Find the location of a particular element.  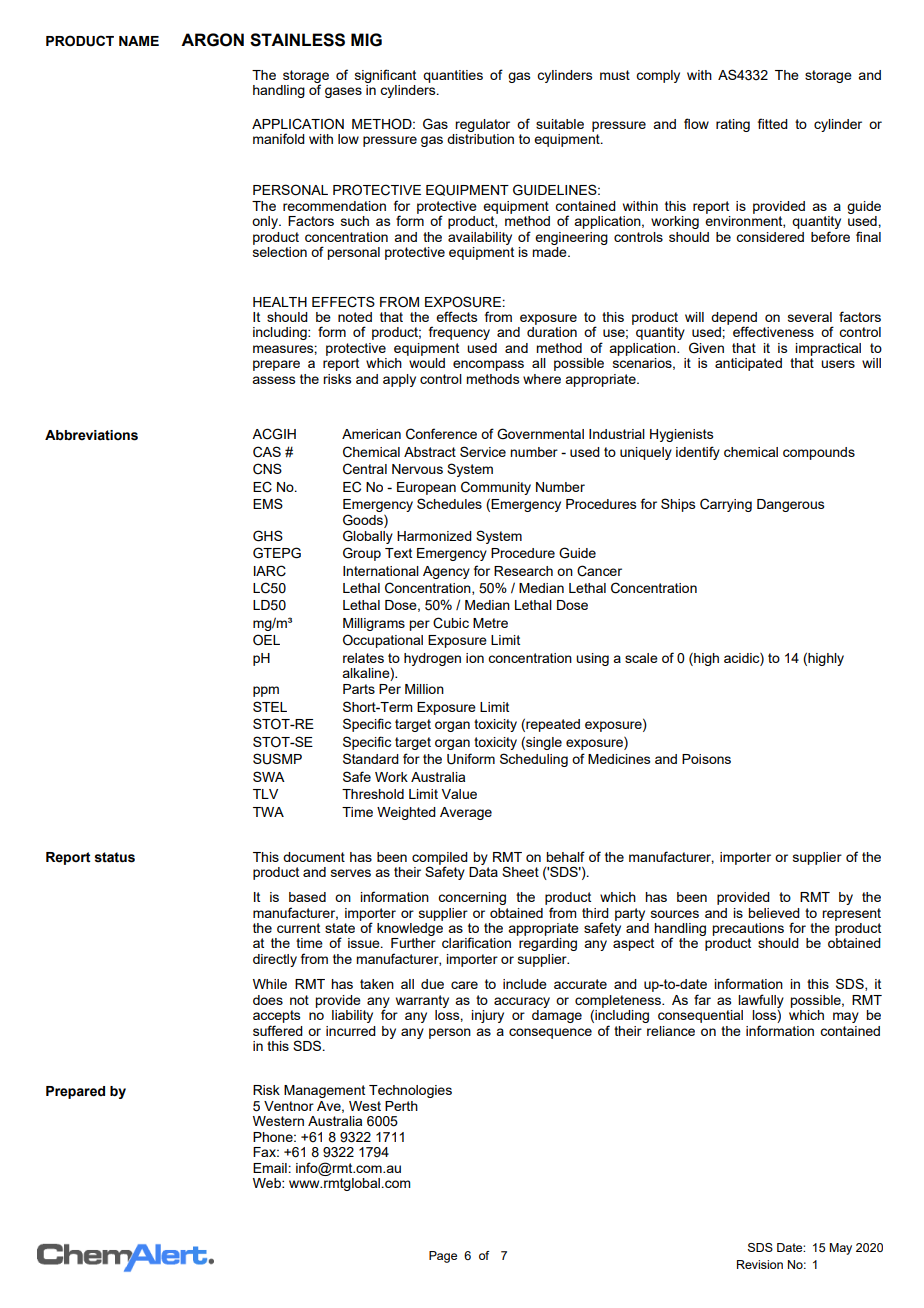

Page is located at coordinates (443, 1257).
